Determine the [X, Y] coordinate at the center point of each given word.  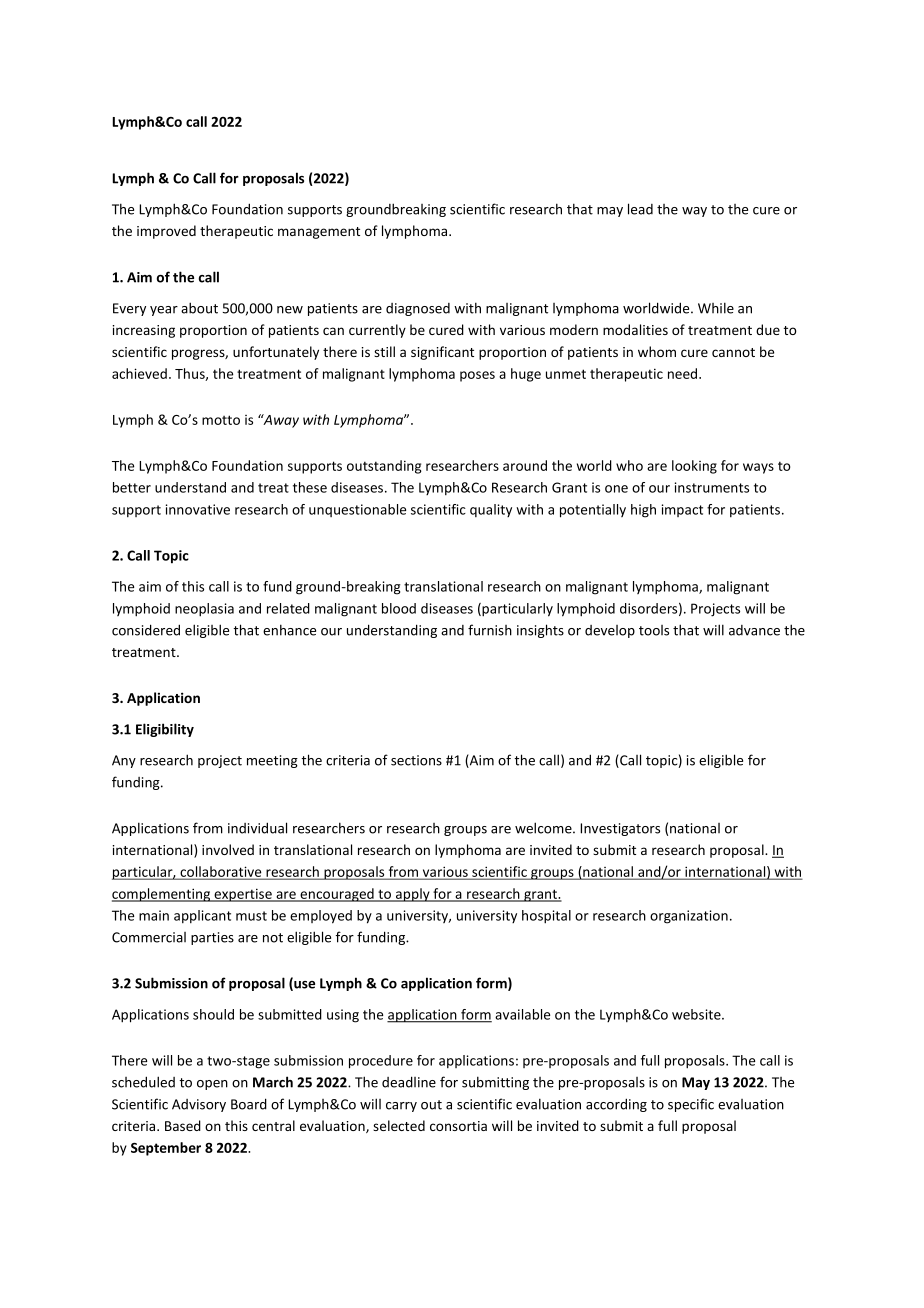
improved [166, 232]
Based [183, 1125]
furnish [490, 630]
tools [654, 630]
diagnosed [418, 309]
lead [640, 209]
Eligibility [165, 730]
